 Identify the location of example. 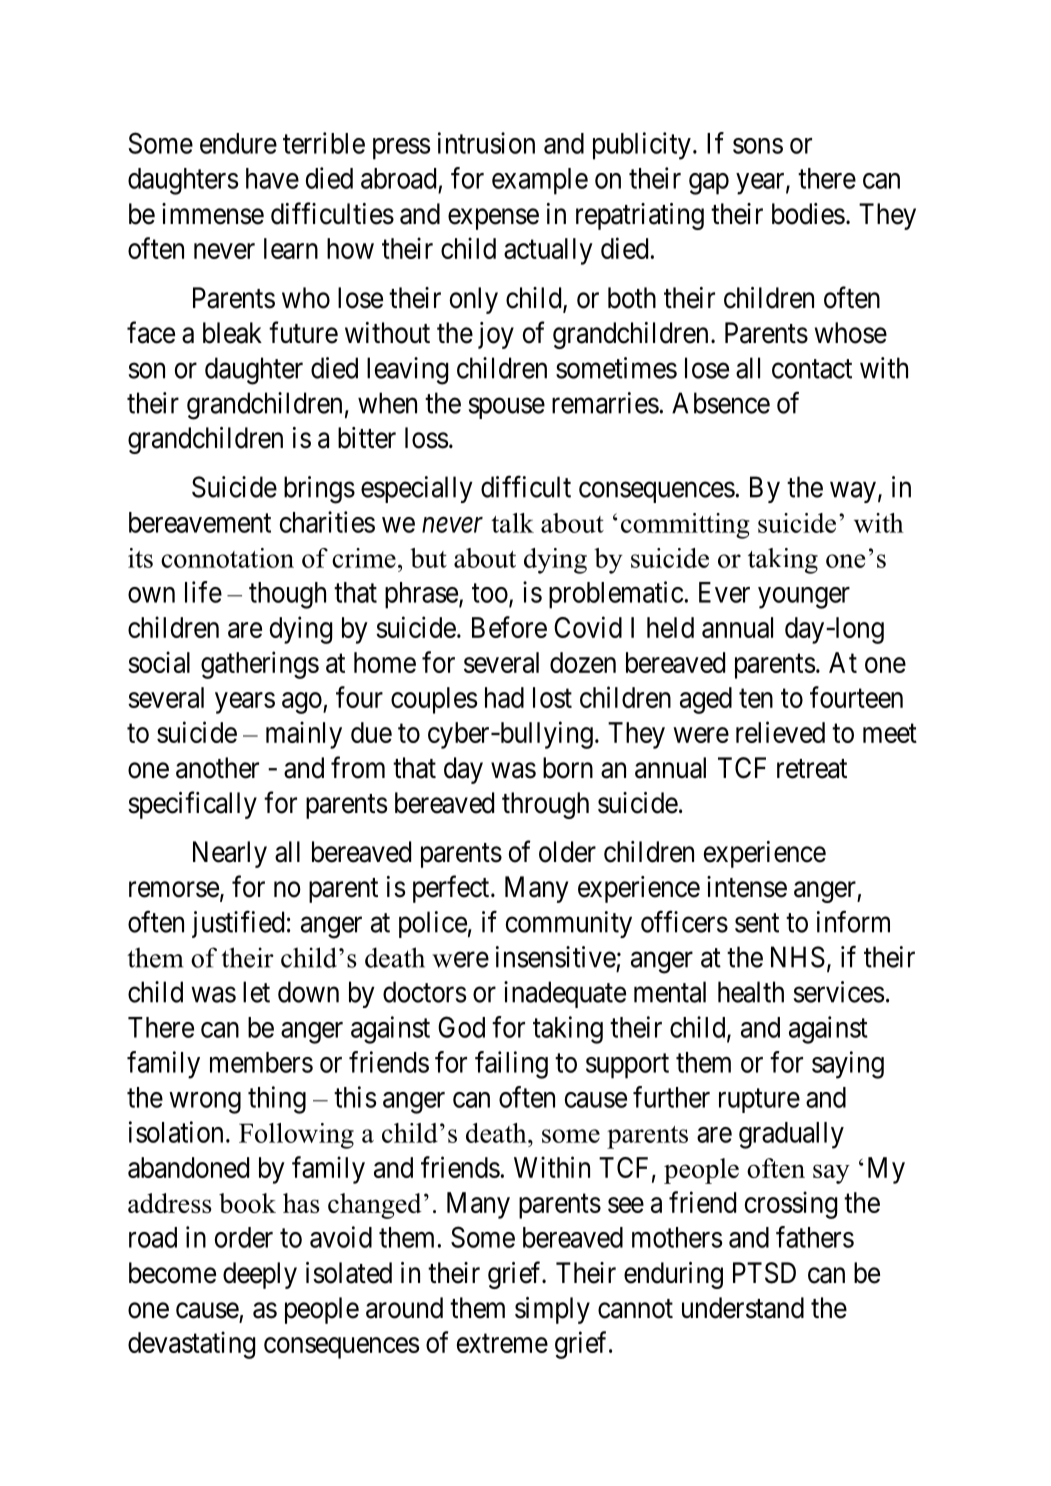
(540, 181).
